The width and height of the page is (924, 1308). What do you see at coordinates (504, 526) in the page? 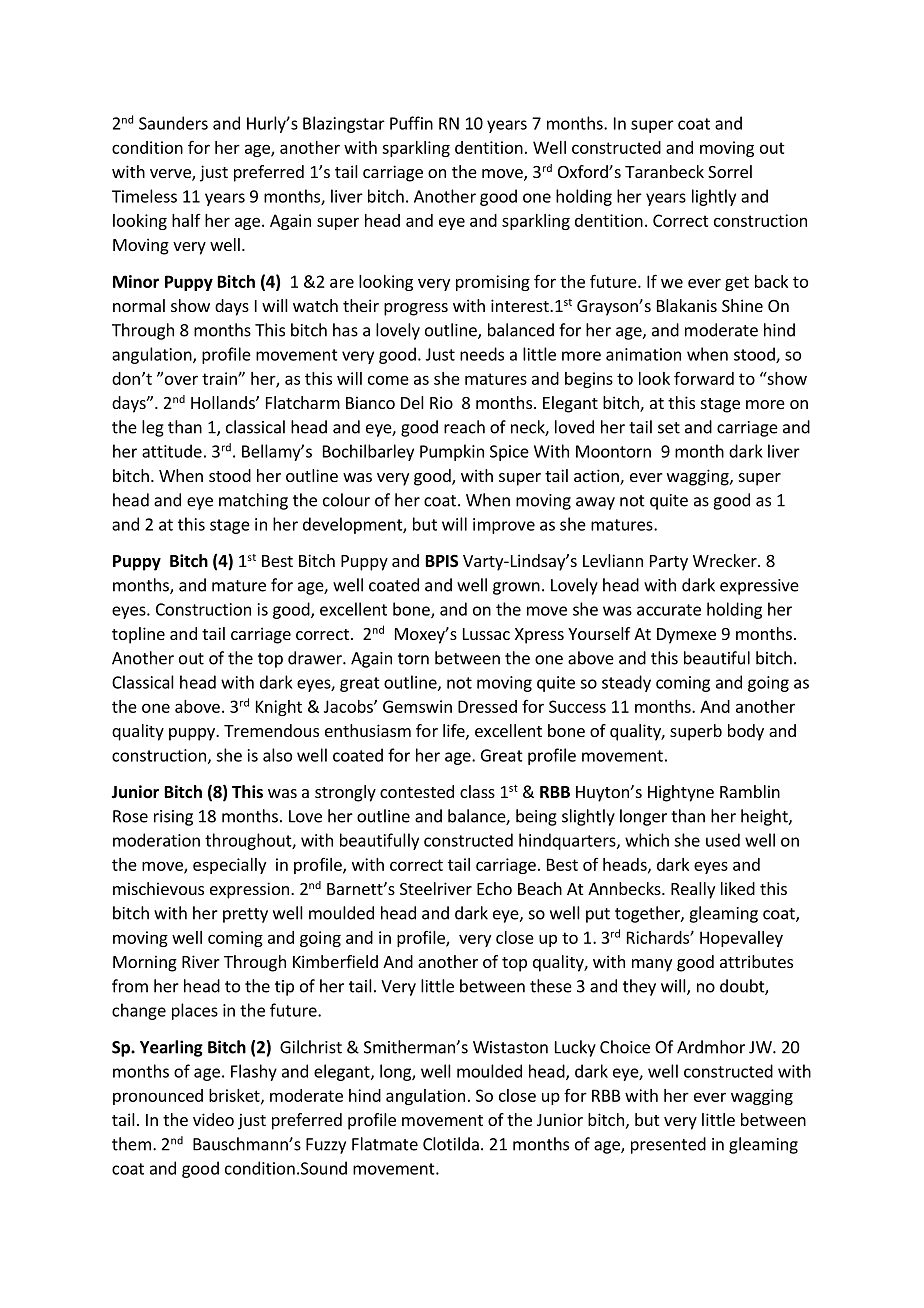
I see `improve` at bounding box center [504, 526].
